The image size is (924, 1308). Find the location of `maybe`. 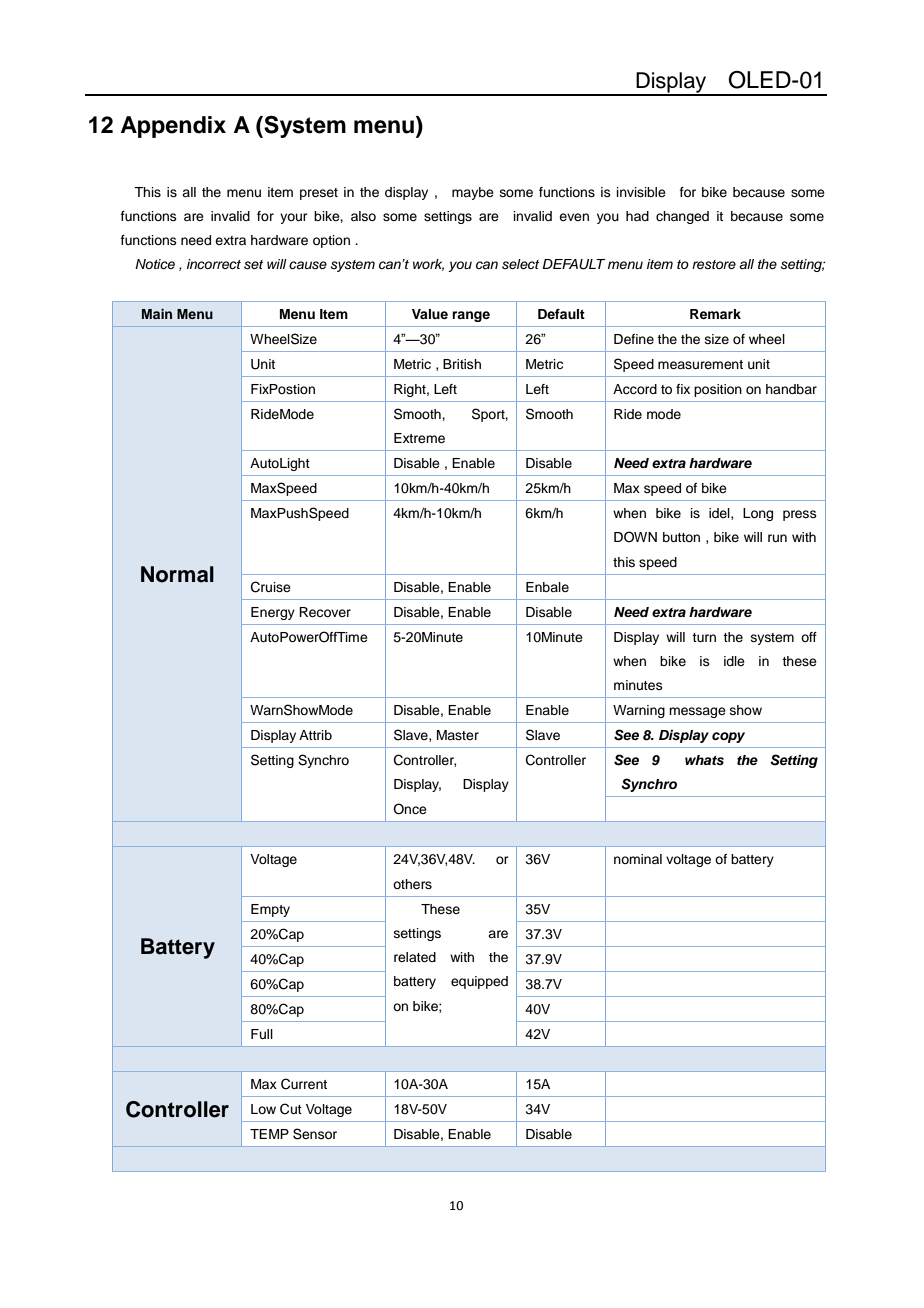

maybe is located at coordinates (473, 193).
